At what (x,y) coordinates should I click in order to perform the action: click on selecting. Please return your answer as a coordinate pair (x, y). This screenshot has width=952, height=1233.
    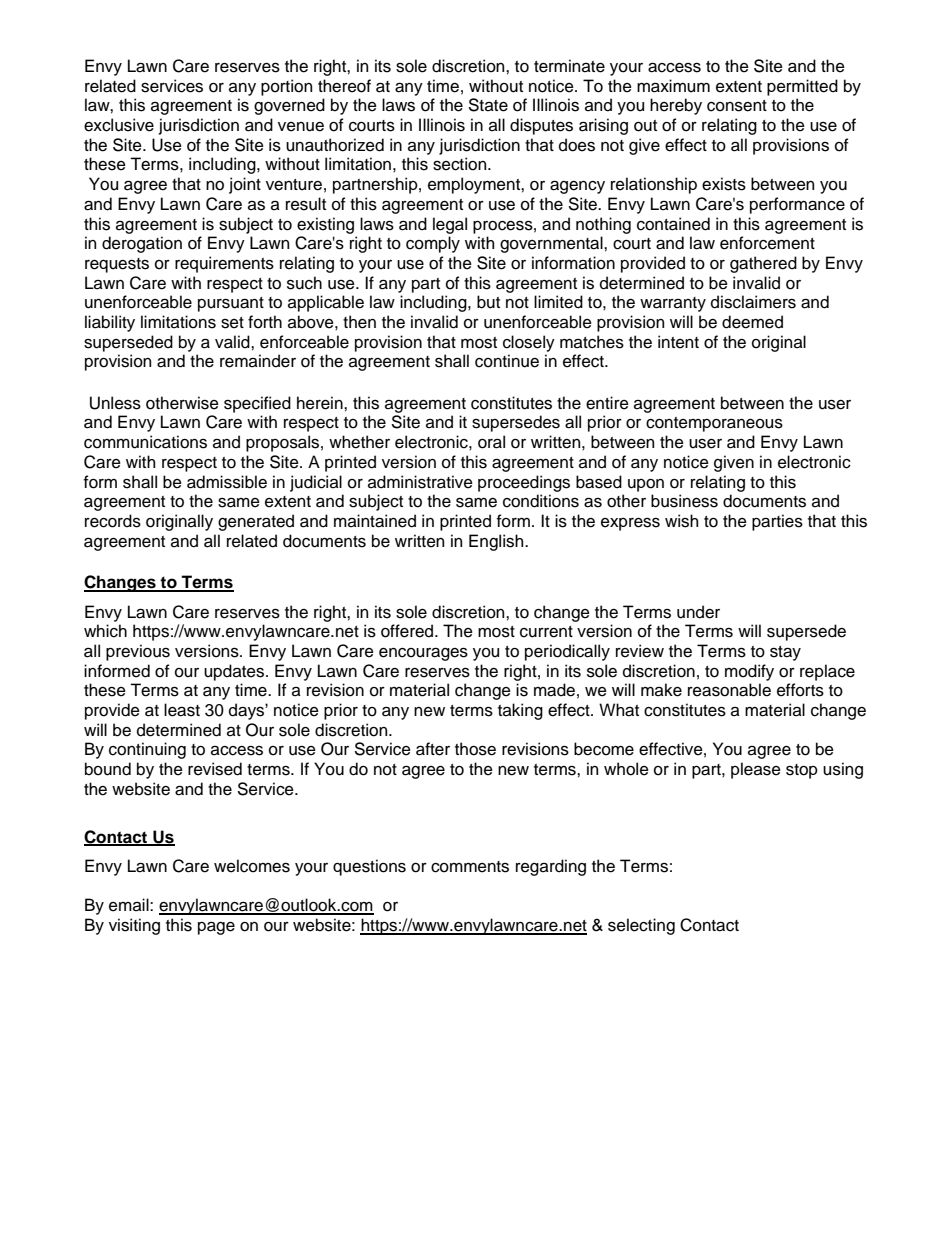
    Looking at the image, I should click on (641, 926).
